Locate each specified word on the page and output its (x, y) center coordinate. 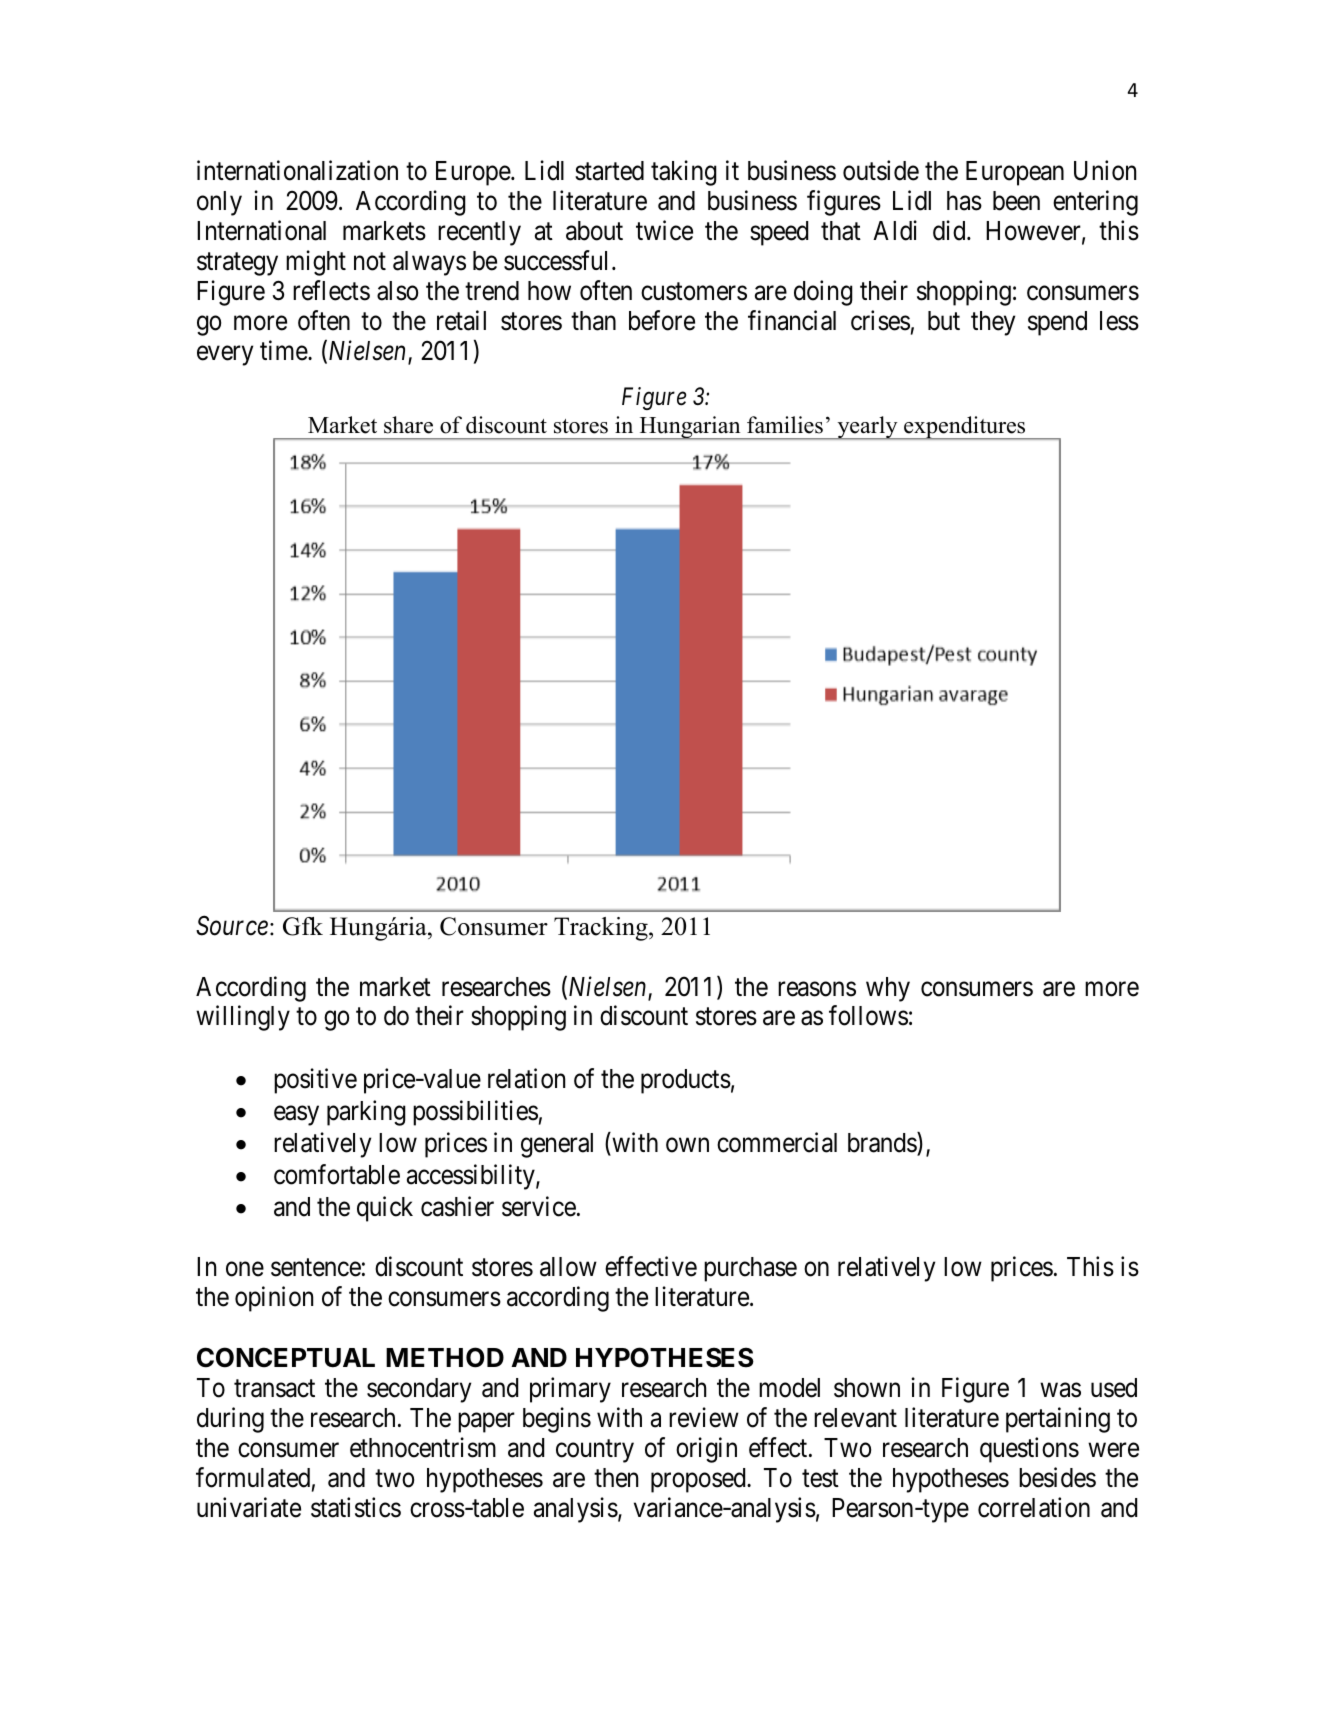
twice (664, 230)
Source (232, 925)
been (1016, 201)
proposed (699, 1480)
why (888, 989)
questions (1029, 1450)
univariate (249, 1507)
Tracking (602, 929)
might (316, 263)
